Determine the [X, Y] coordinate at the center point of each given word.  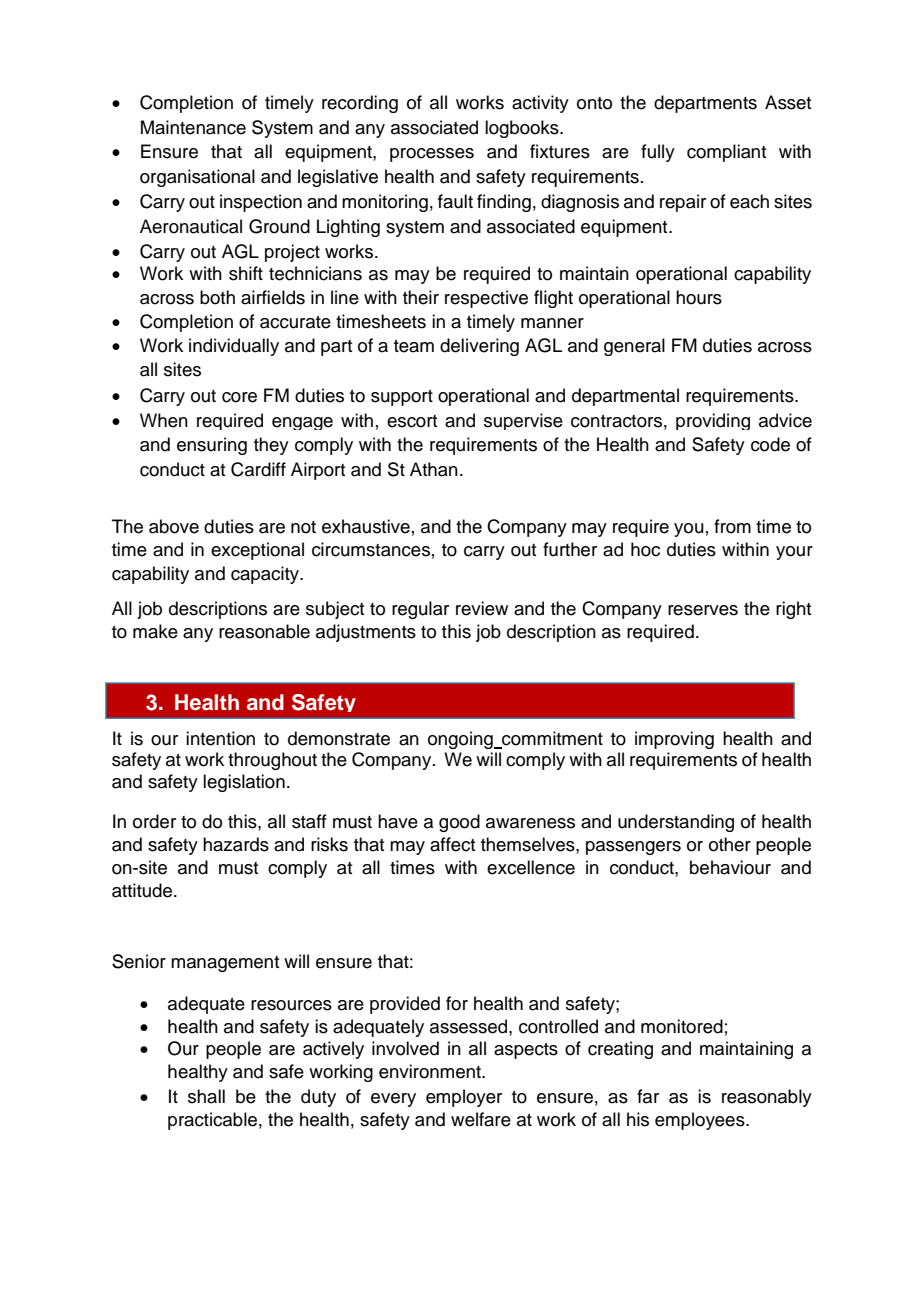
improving [674, 740]
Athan [434, 469]
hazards [236, 844]
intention [220, 738]
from [732, 526]
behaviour [730, 867]
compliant [726, 153]
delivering [479, 347]
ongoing [461, 740]
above [174, 526]
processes [432, 155]
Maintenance [193, 127]
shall [206, 1096]
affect [452, 844]
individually [234, 347]
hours [699, 297]
